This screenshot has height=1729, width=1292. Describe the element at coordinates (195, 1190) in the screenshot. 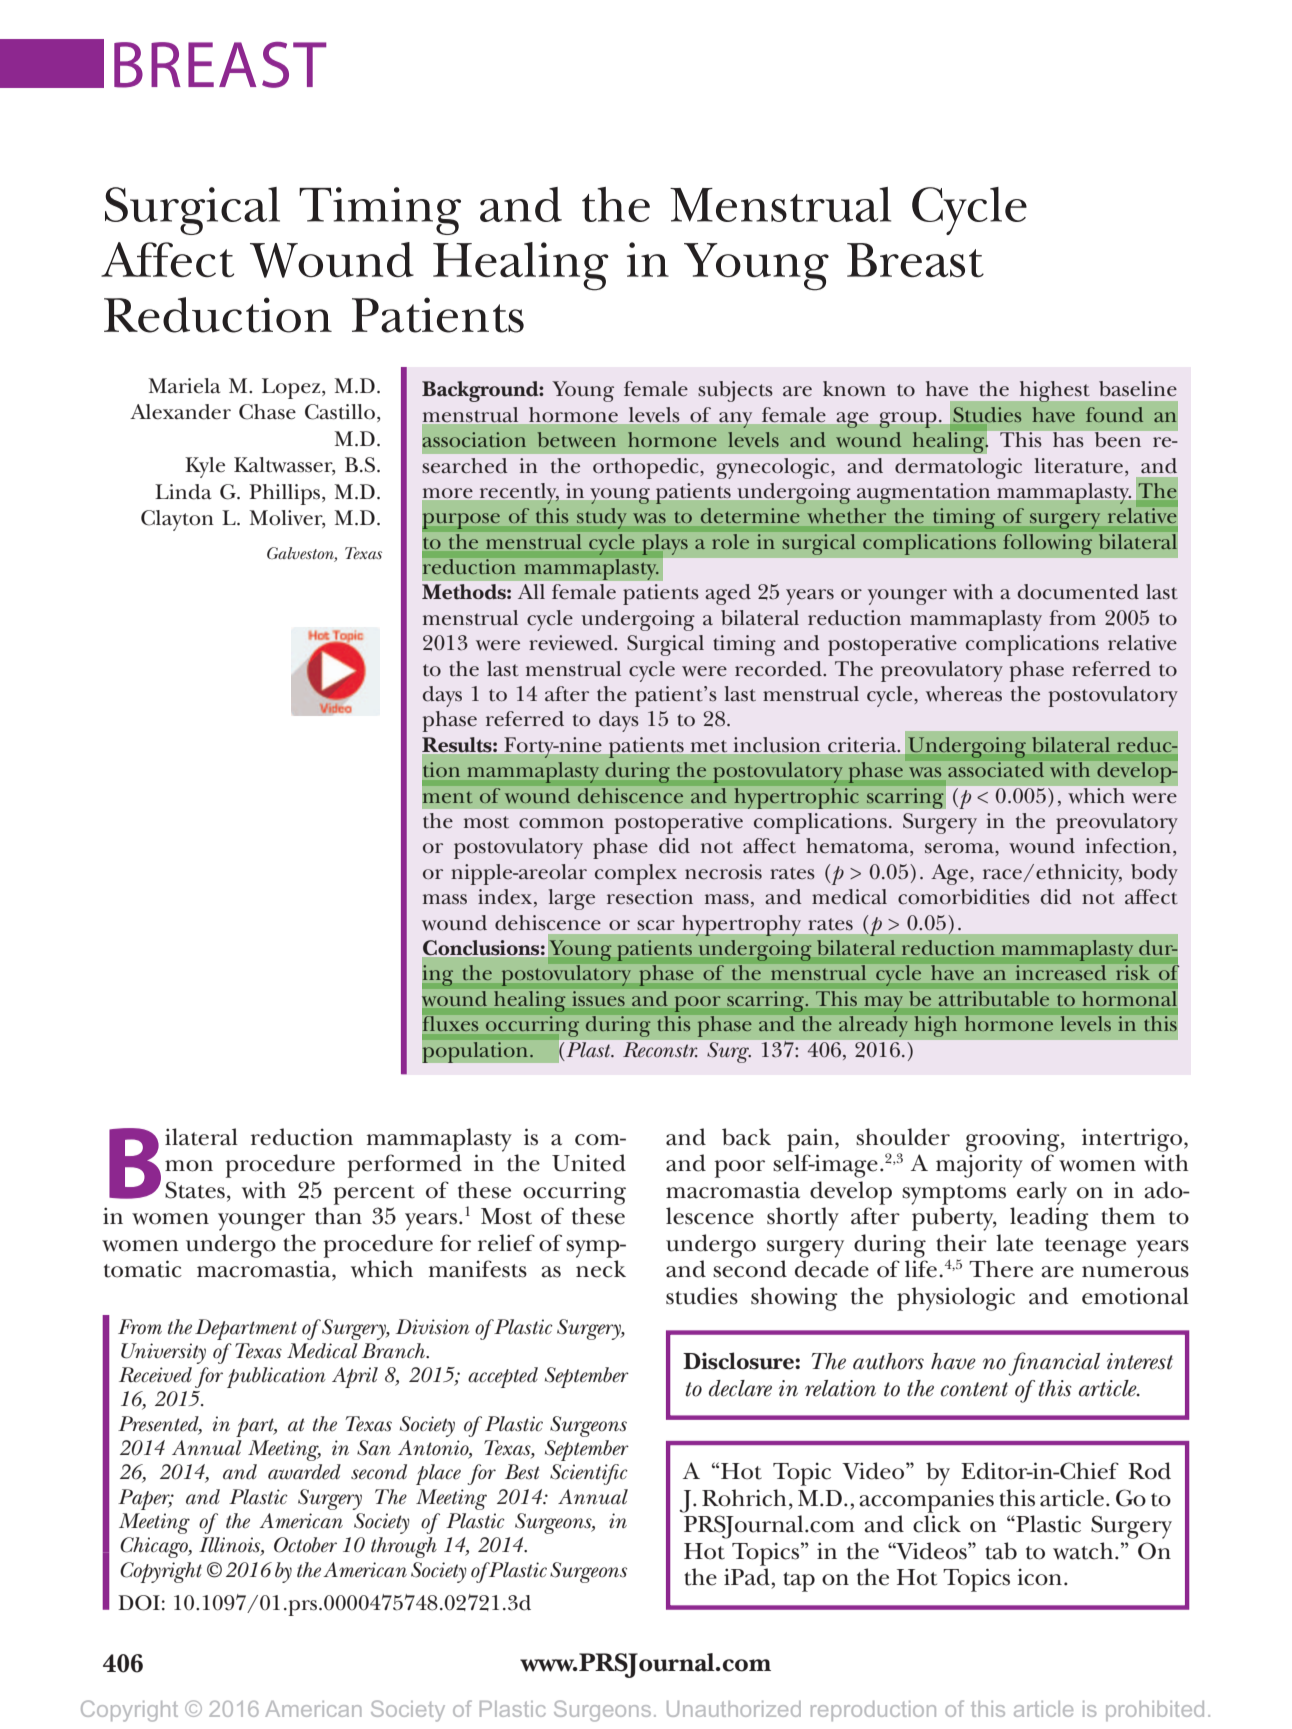

I see `States` at that location.
